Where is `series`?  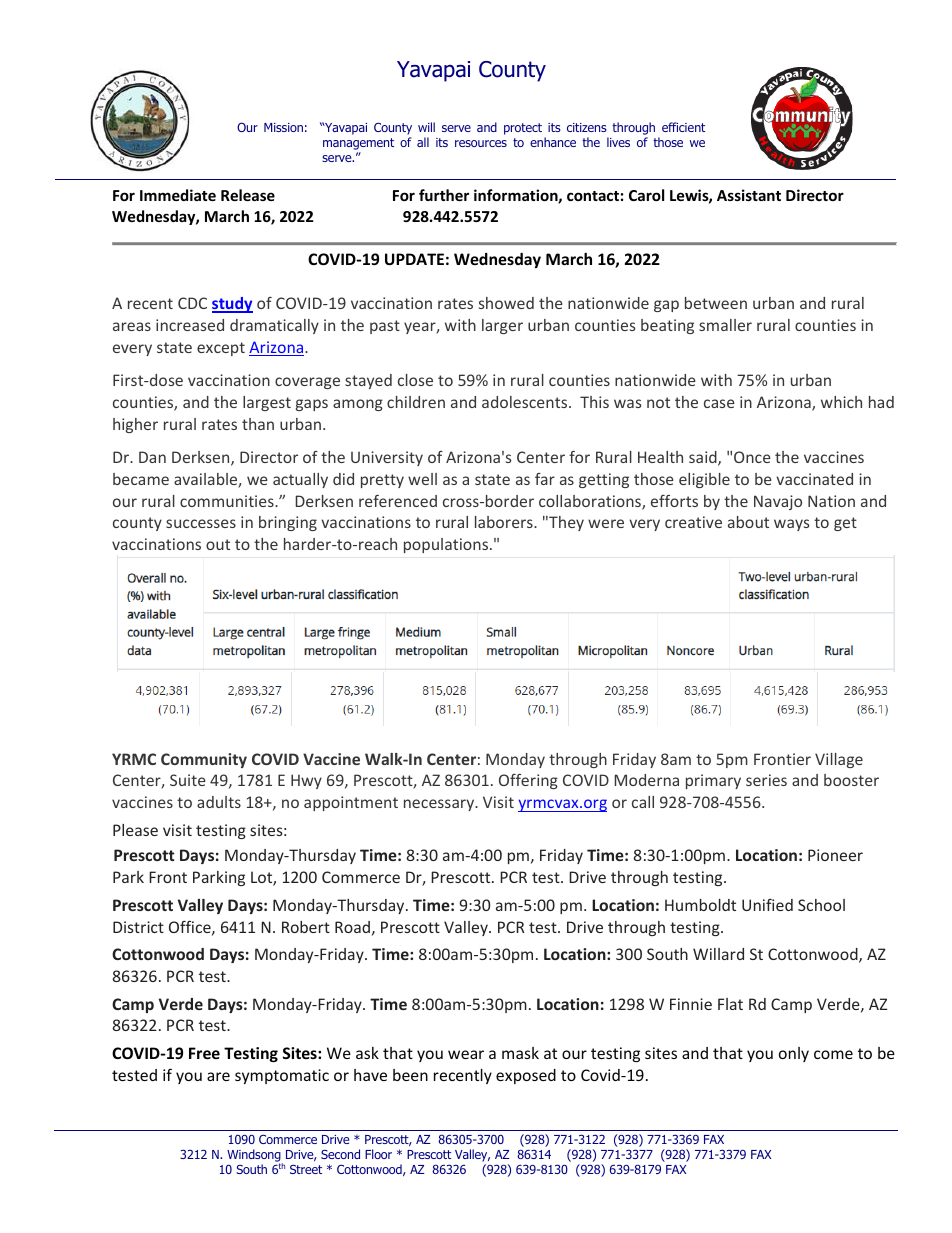 series is located at coordinates (766, 780).
